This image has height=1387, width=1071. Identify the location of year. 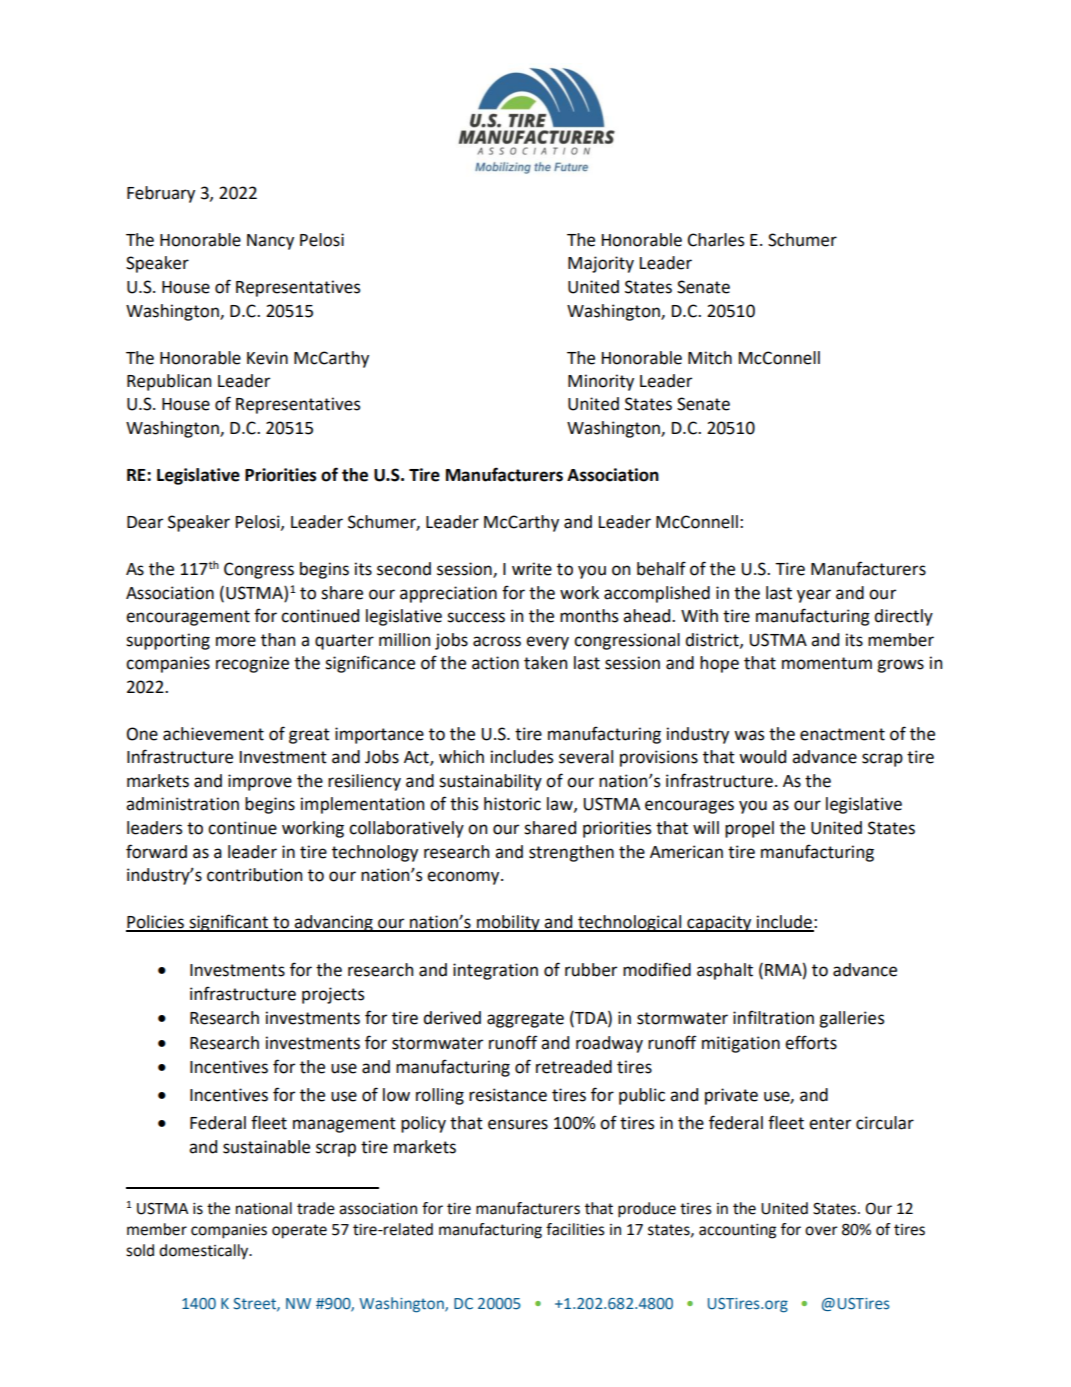
(814, 596).
